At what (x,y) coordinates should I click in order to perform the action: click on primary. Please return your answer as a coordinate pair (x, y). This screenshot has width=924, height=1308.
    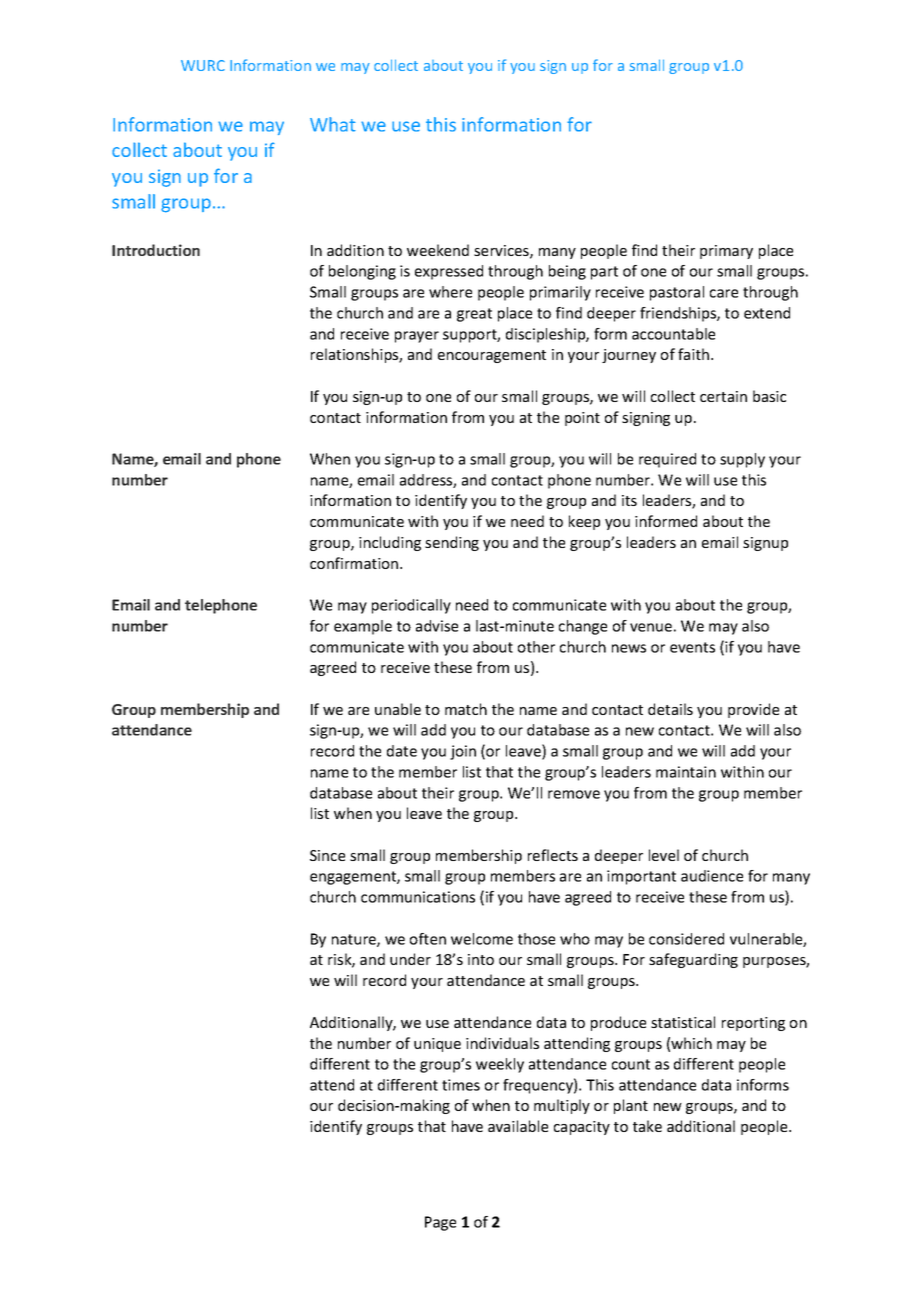
    Looking at the image, I should click on (726, 252).
